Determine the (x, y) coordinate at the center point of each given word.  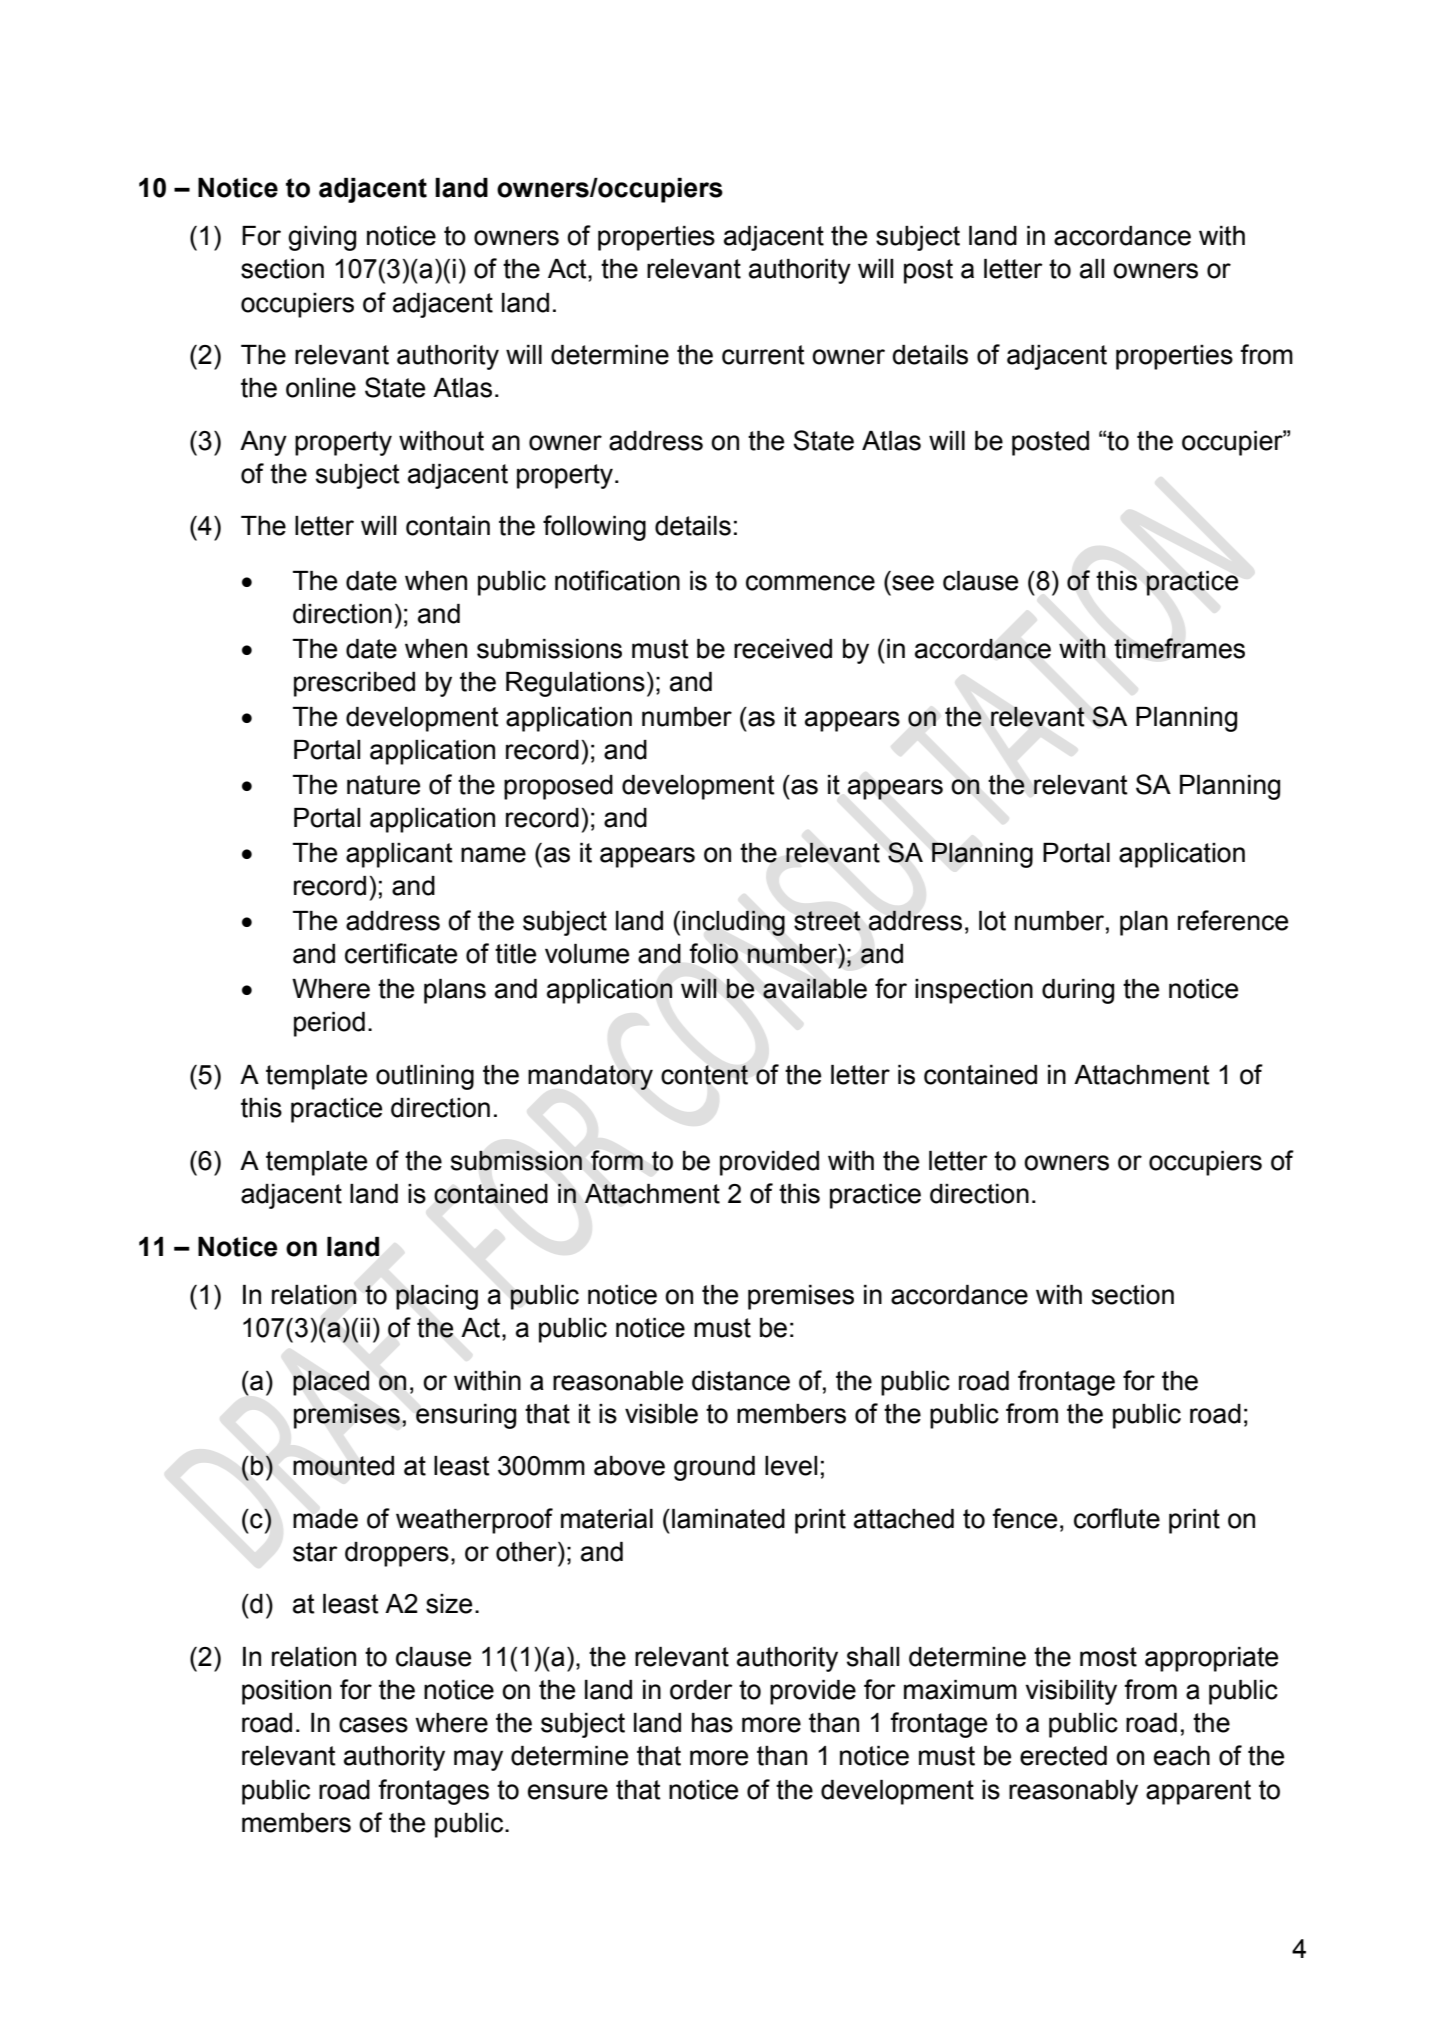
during (1078, 991)
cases (373, 1725)
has (712, 1723)
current (763, 355)
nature (383, 785)
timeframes (1179, 648)
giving (322, 238)
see (913, 583)
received (783, 649)
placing (437, 1297)
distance (741, 1381)
